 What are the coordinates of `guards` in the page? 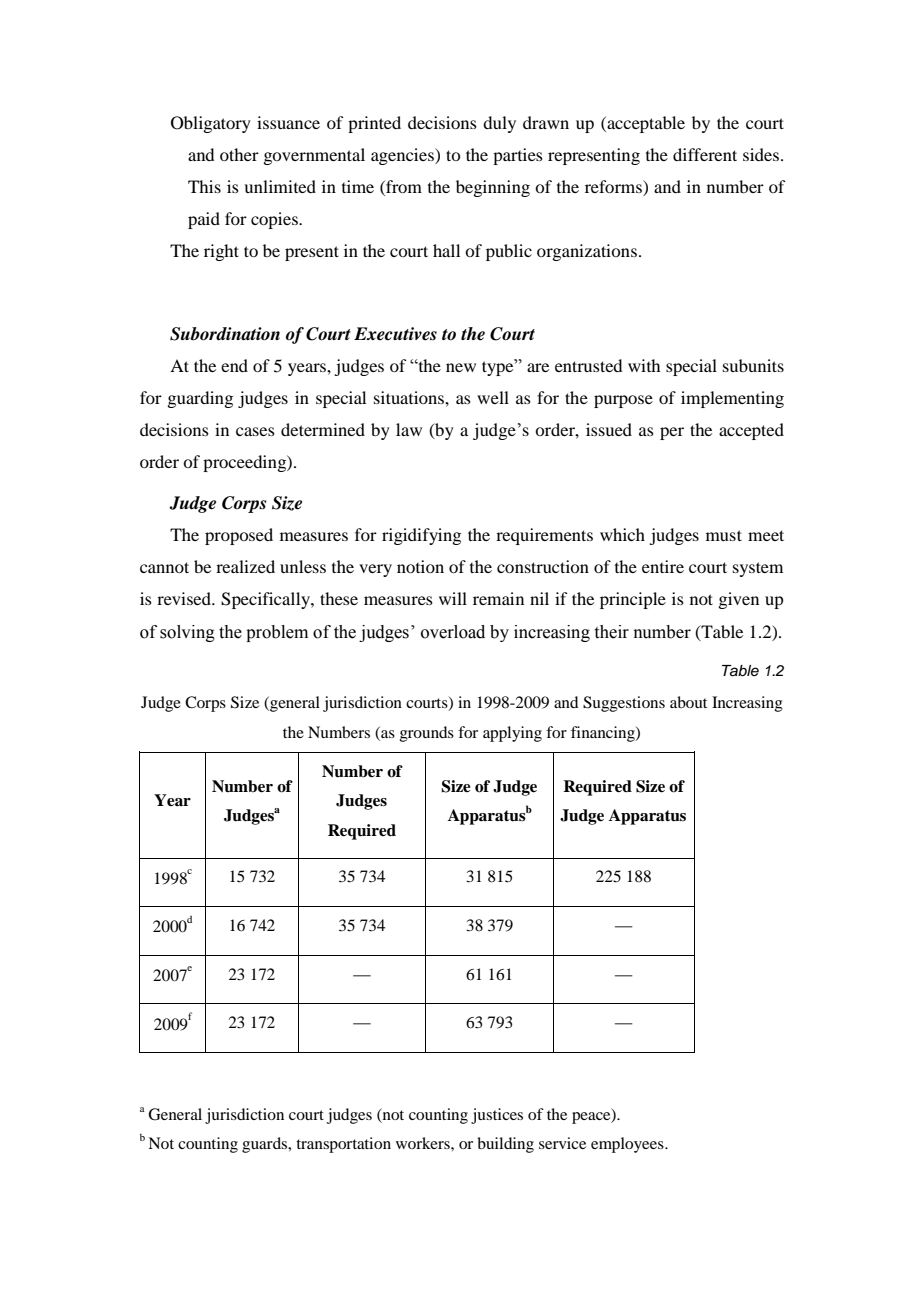 It's located at (266, 1145).
